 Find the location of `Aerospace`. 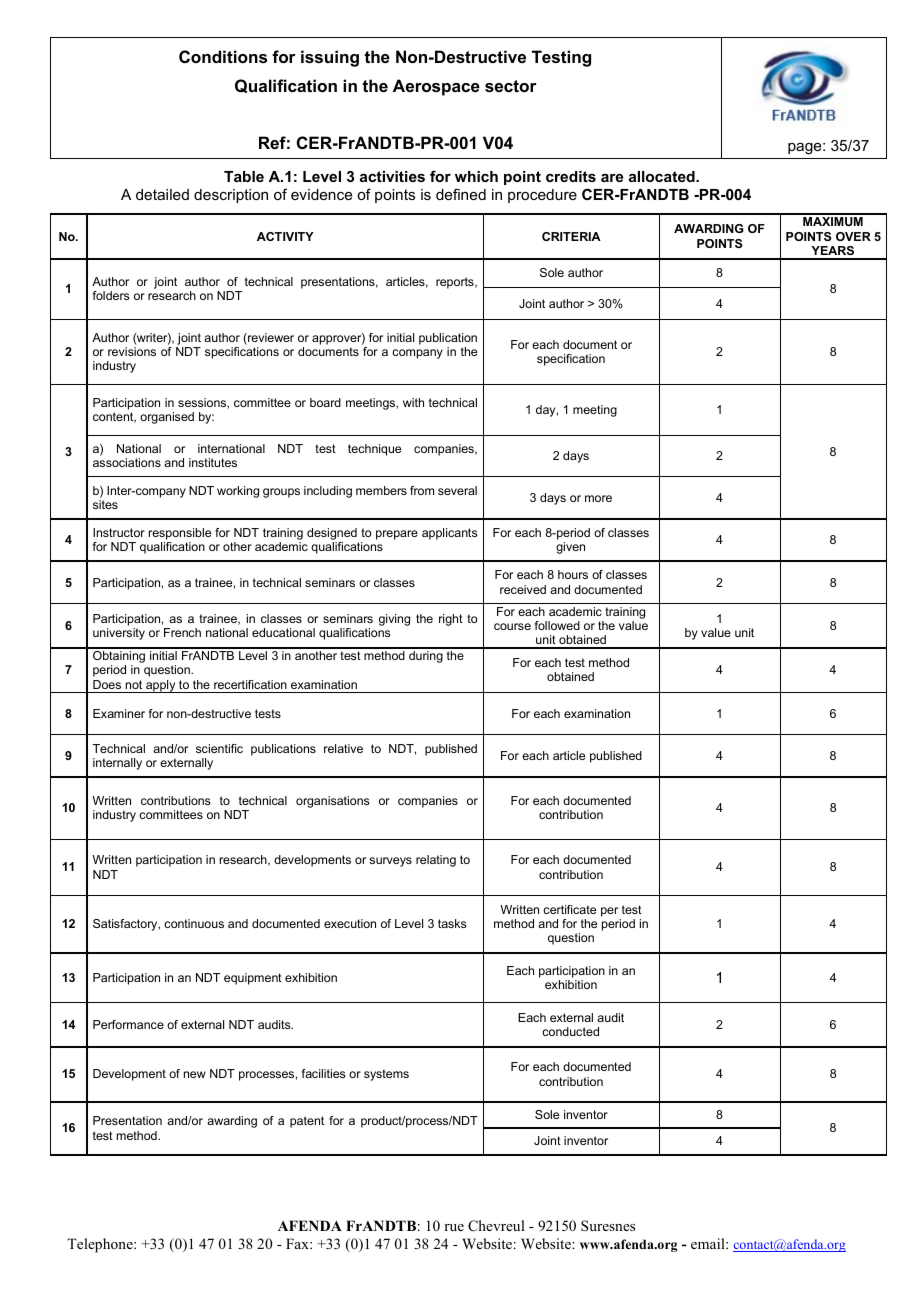

Aerospace is located at coordinates (436, 87).
